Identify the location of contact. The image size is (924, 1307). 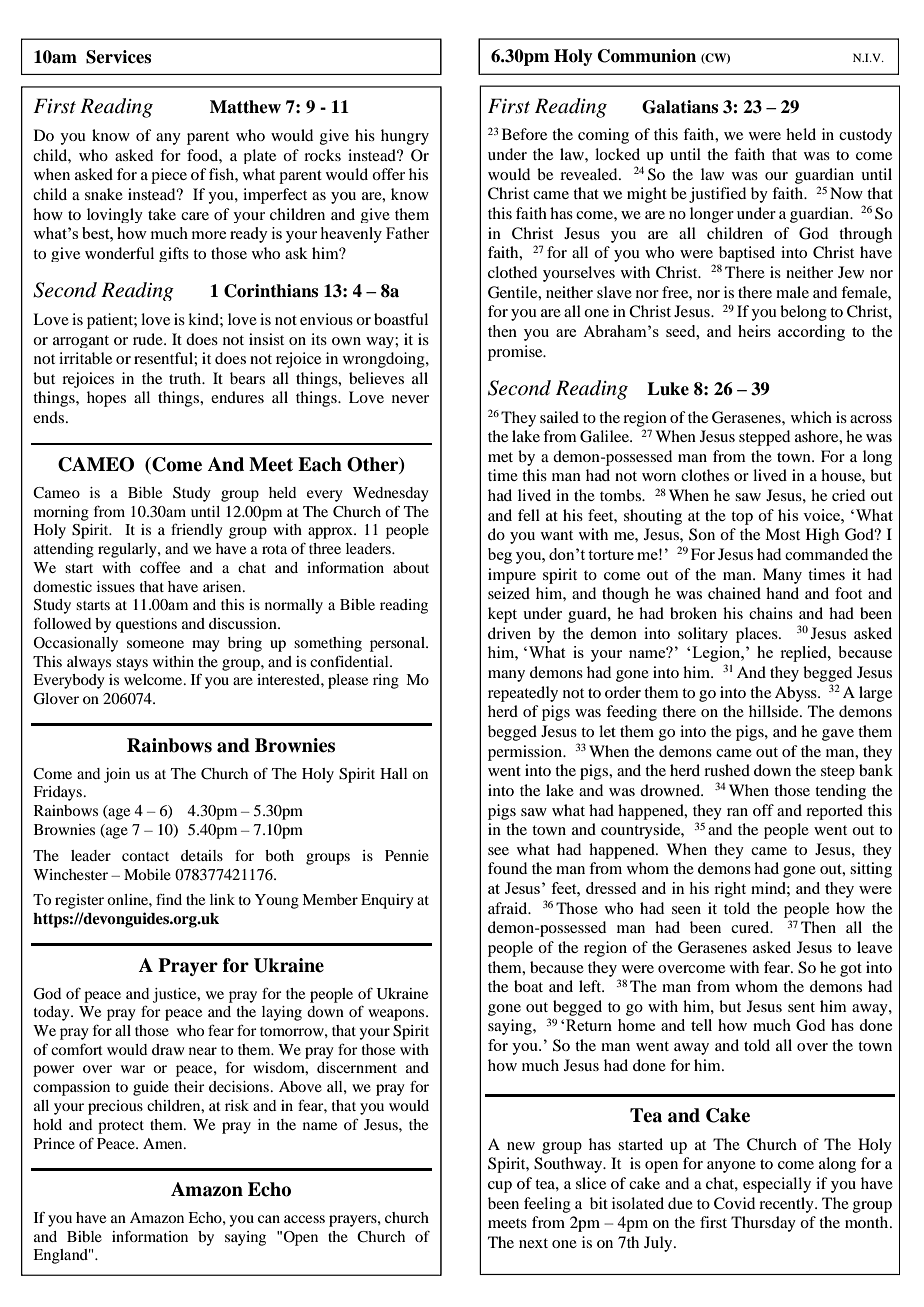
(145, 856).
